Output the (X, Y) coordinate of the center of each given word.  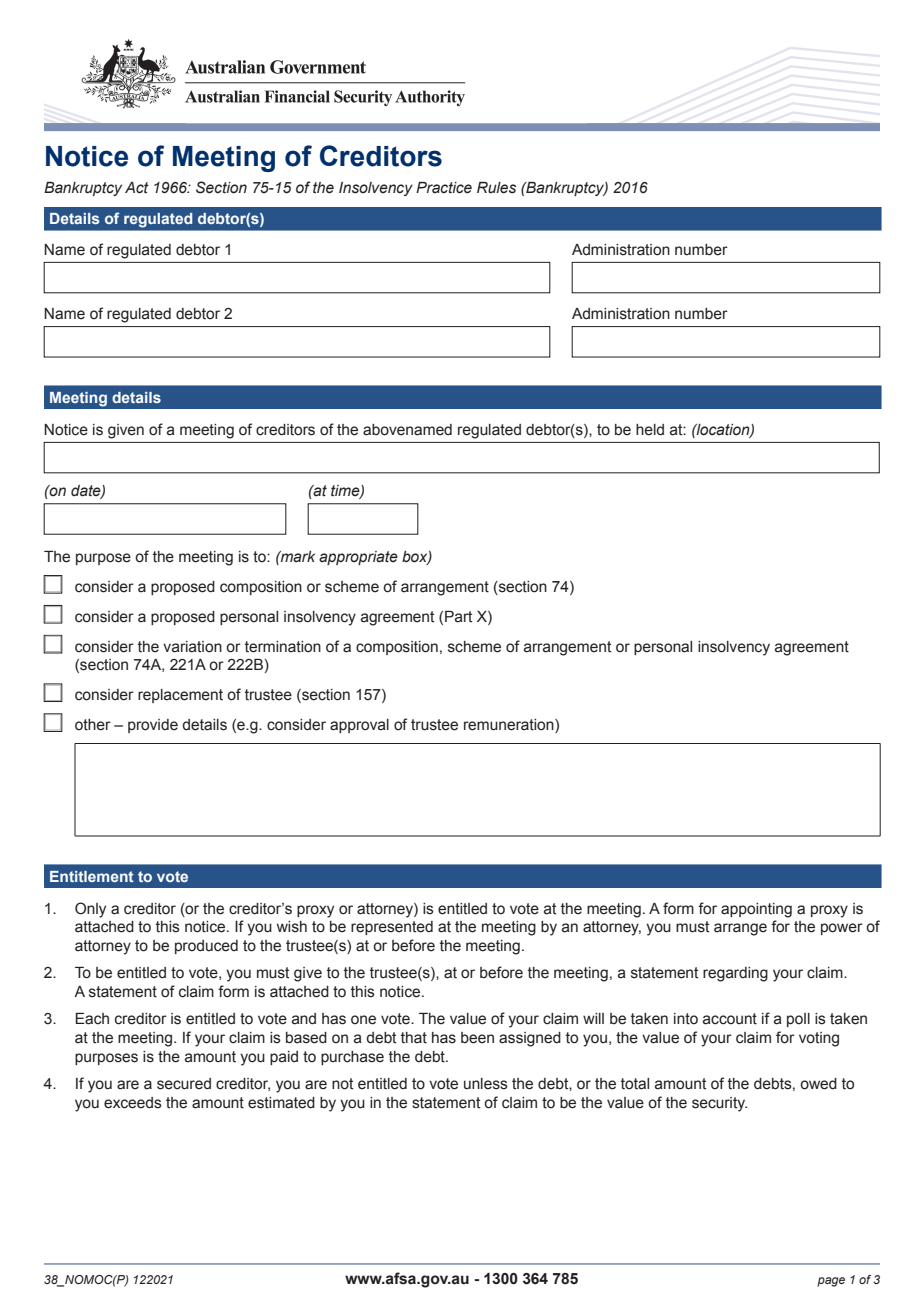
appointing (756, 910)
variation (192, 647)
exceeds (133, 1103)
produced (206, 947)
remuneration (510, 726)
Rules (496, 188)
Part (459, 617)
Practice (444, 188)
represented (392, 928)
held (650, 430)
